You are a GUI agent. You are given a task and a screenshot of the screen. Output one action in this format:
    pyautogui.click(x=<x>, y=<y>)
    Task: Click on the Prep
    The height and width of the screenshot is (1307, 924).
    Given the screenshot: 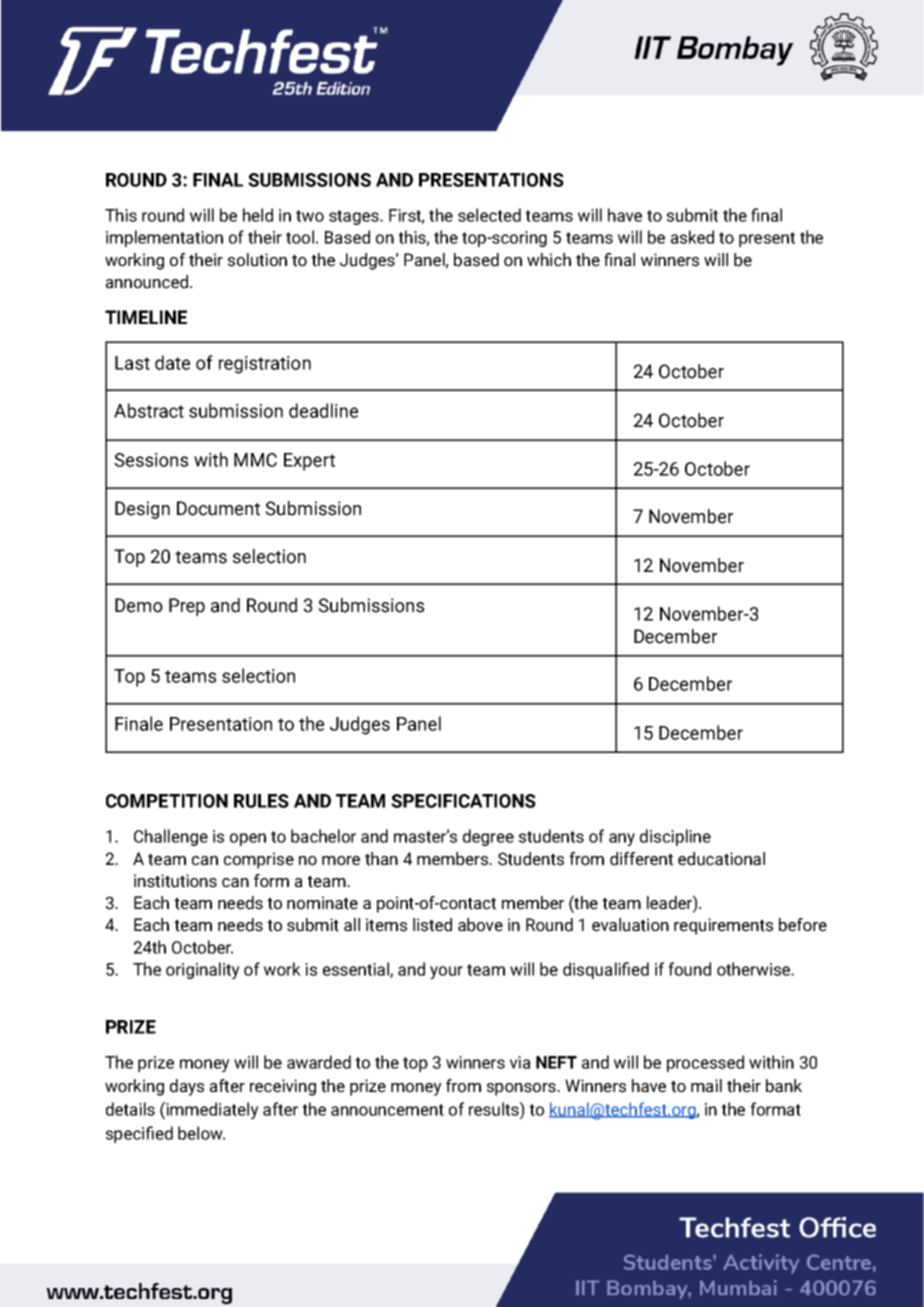 What is the action you would take?
    pyautogui.click(x=187, y=607)
